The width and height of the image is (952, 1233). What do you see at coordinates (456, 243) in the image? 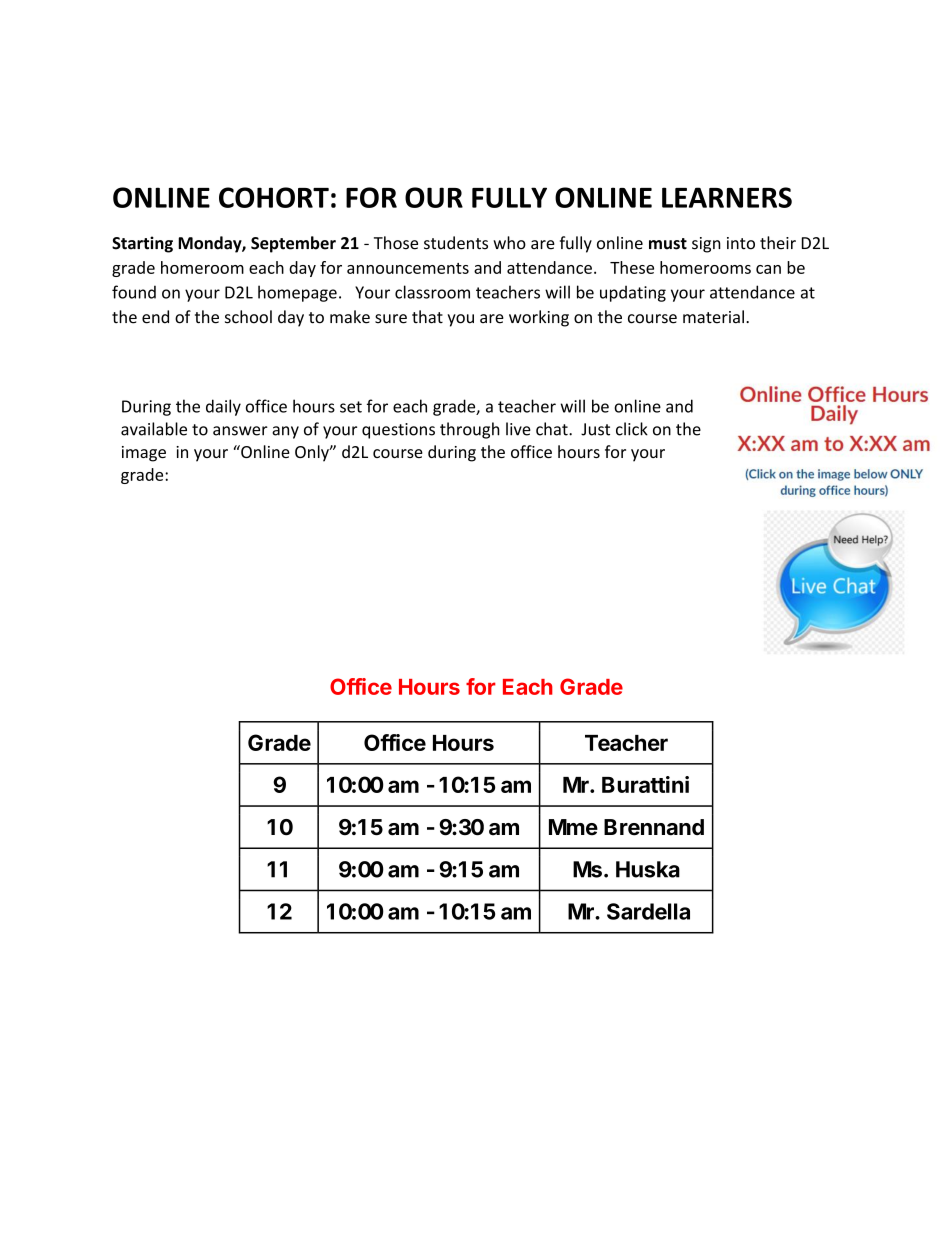
I see `students` at bounding box center [456, 243].
